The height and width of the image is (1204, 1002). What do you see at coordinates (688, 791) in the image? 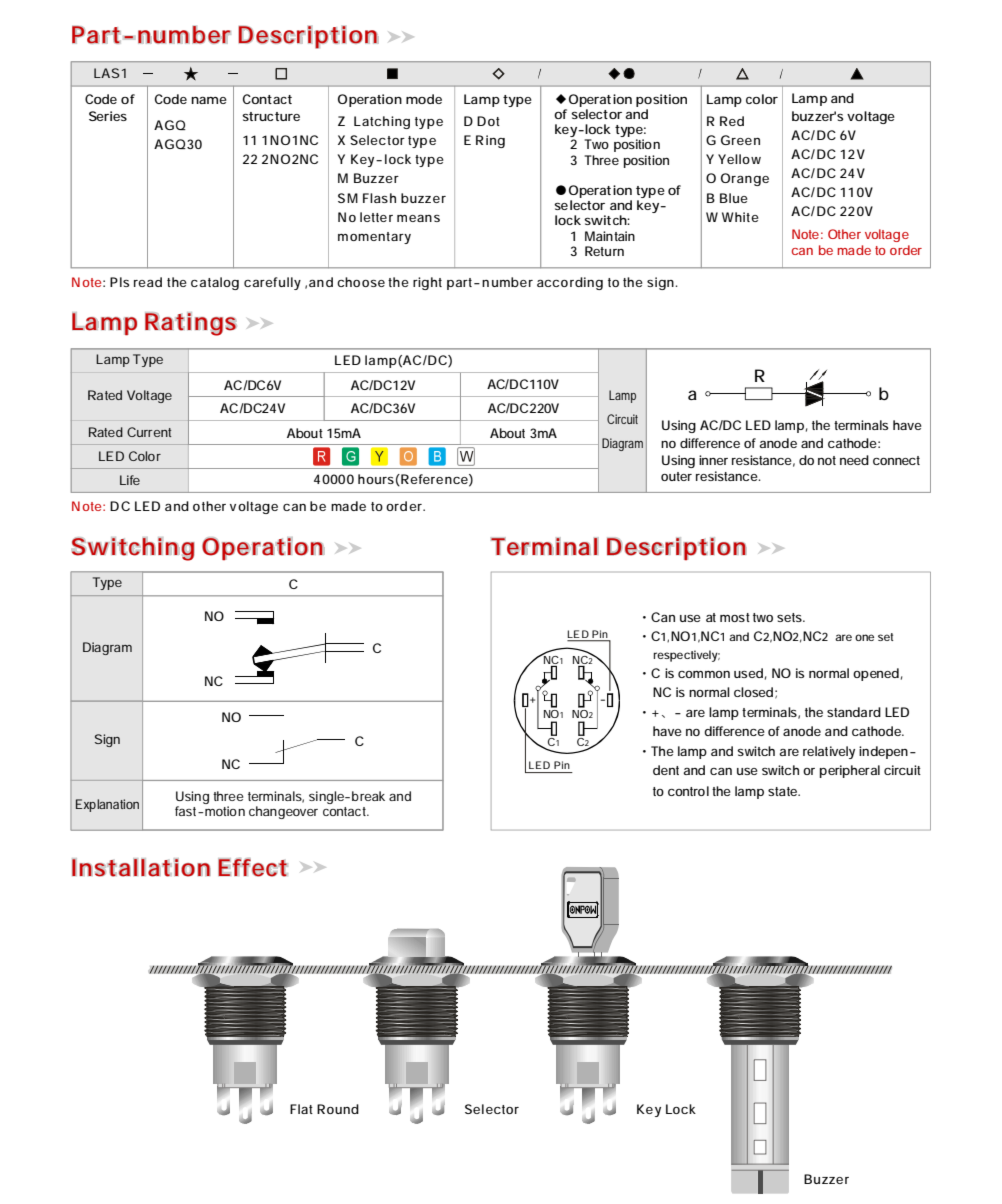
I see `control` at bounding box center [688, 791].
